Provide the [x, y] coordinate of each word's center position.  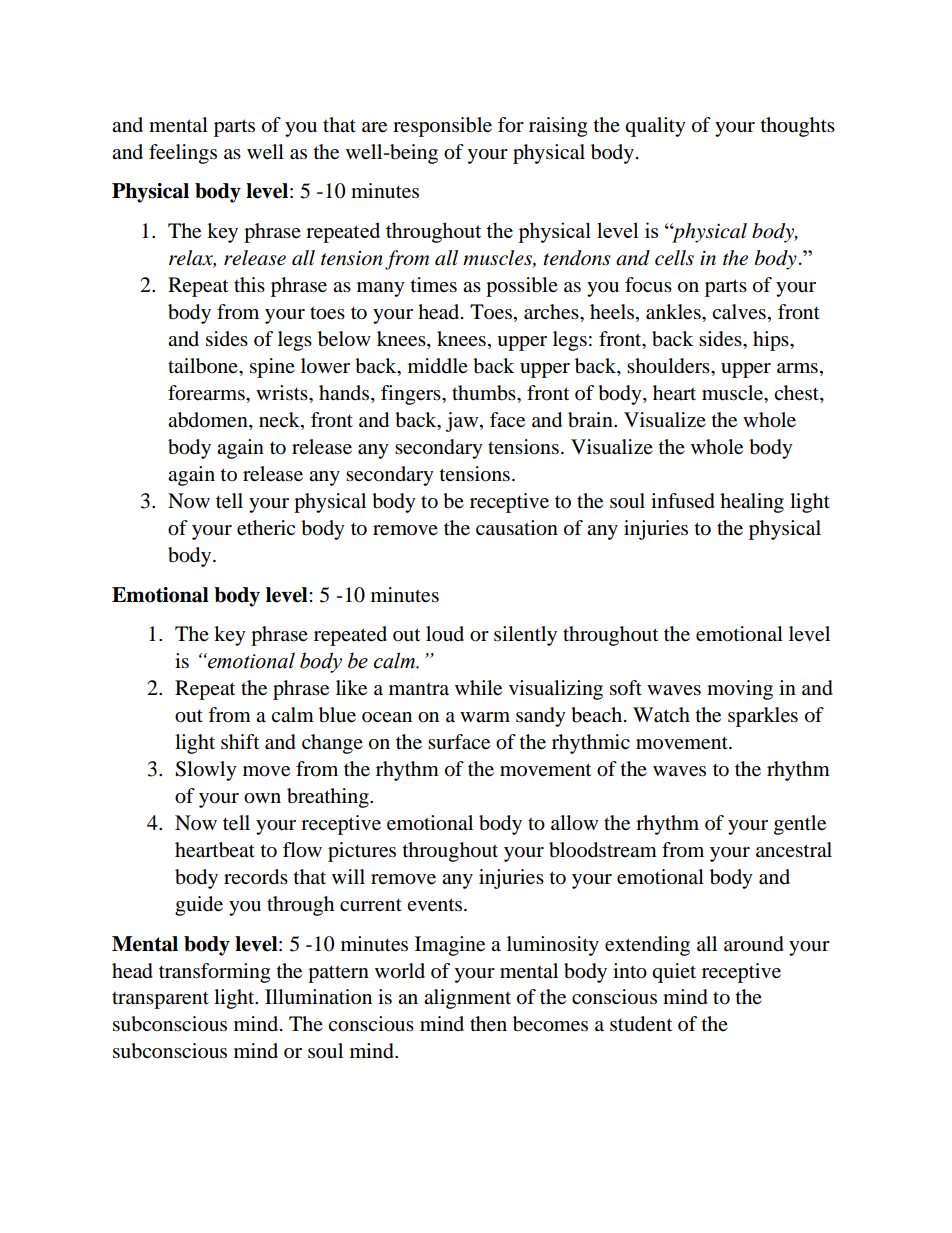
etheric [266, 528]
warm [485, 717]
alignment [467, 999]
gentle [800, 825]
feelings [183, 154]
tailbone [204, 366]
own [262, 798]
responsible [442, 127]
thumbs [485, 393]
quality [655, 127]
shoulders [669, 366]
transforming [214, 973]
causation [517, 528]
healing [752, 503]
